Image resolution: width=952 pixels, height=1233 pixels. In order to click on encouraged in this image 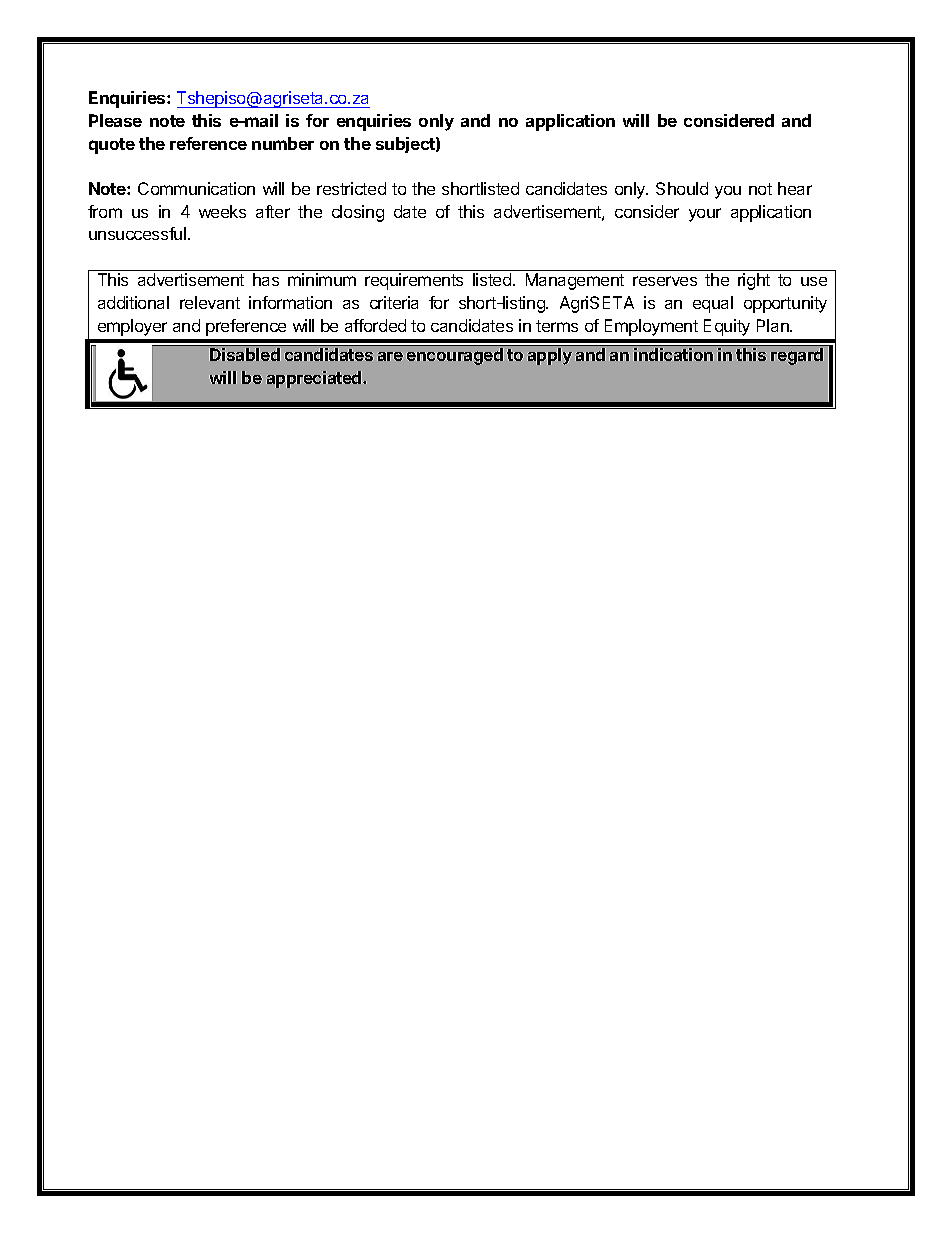, I will do `click(455, 356)`.
